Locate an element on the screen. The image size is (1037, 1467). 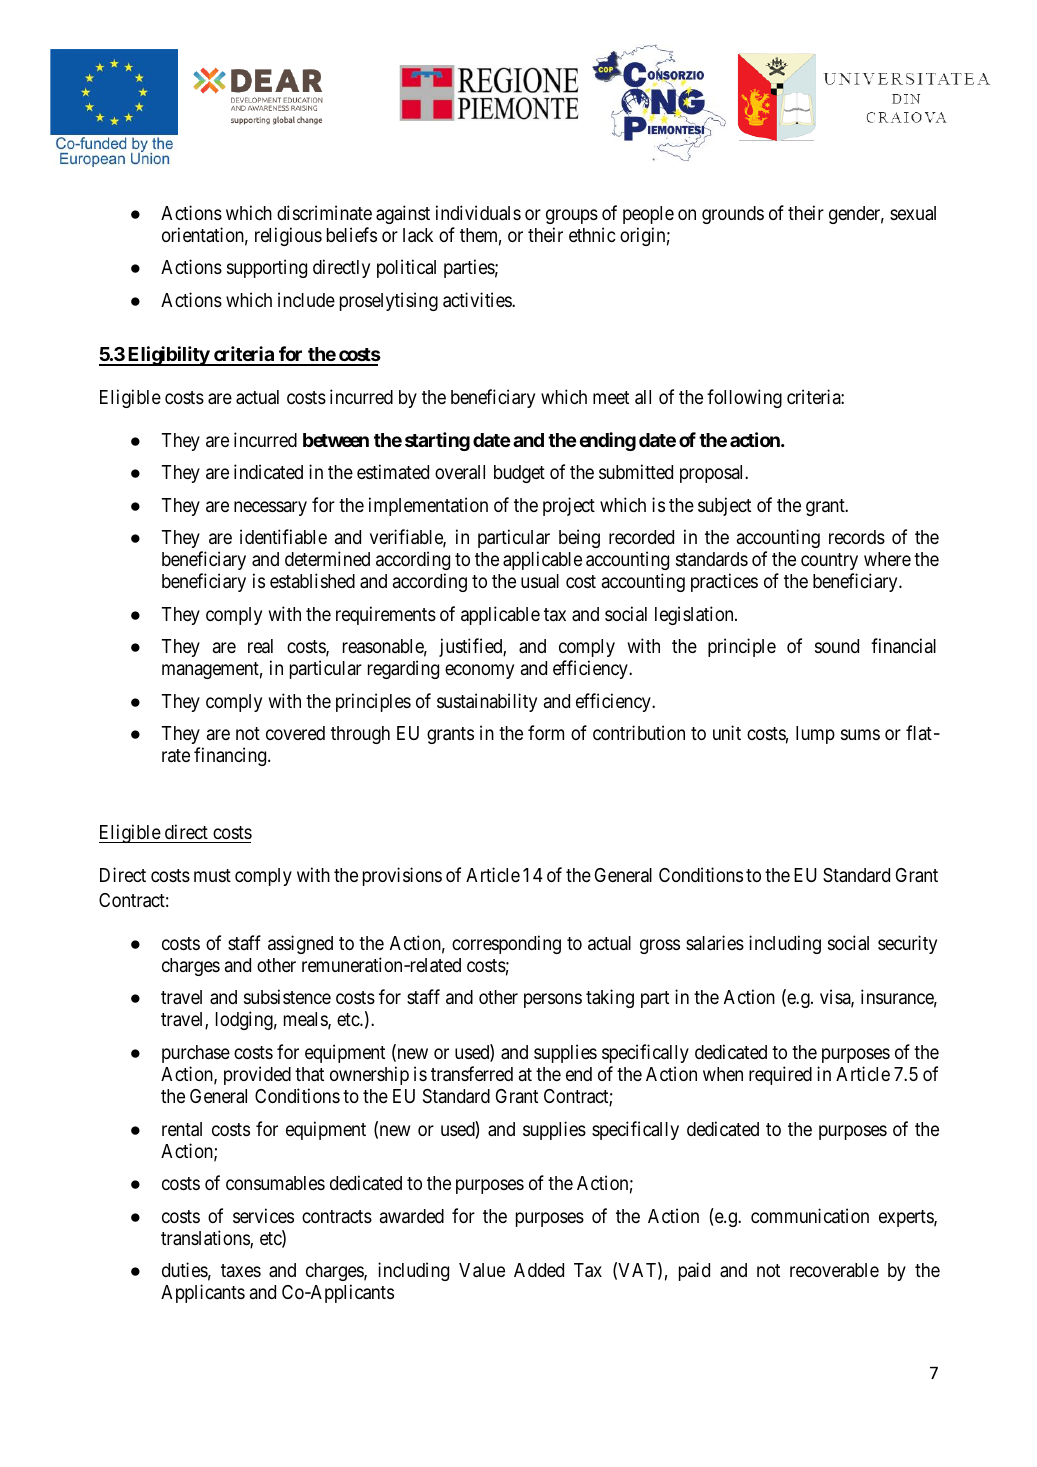
grounds is located at coordinates (733, 215).
